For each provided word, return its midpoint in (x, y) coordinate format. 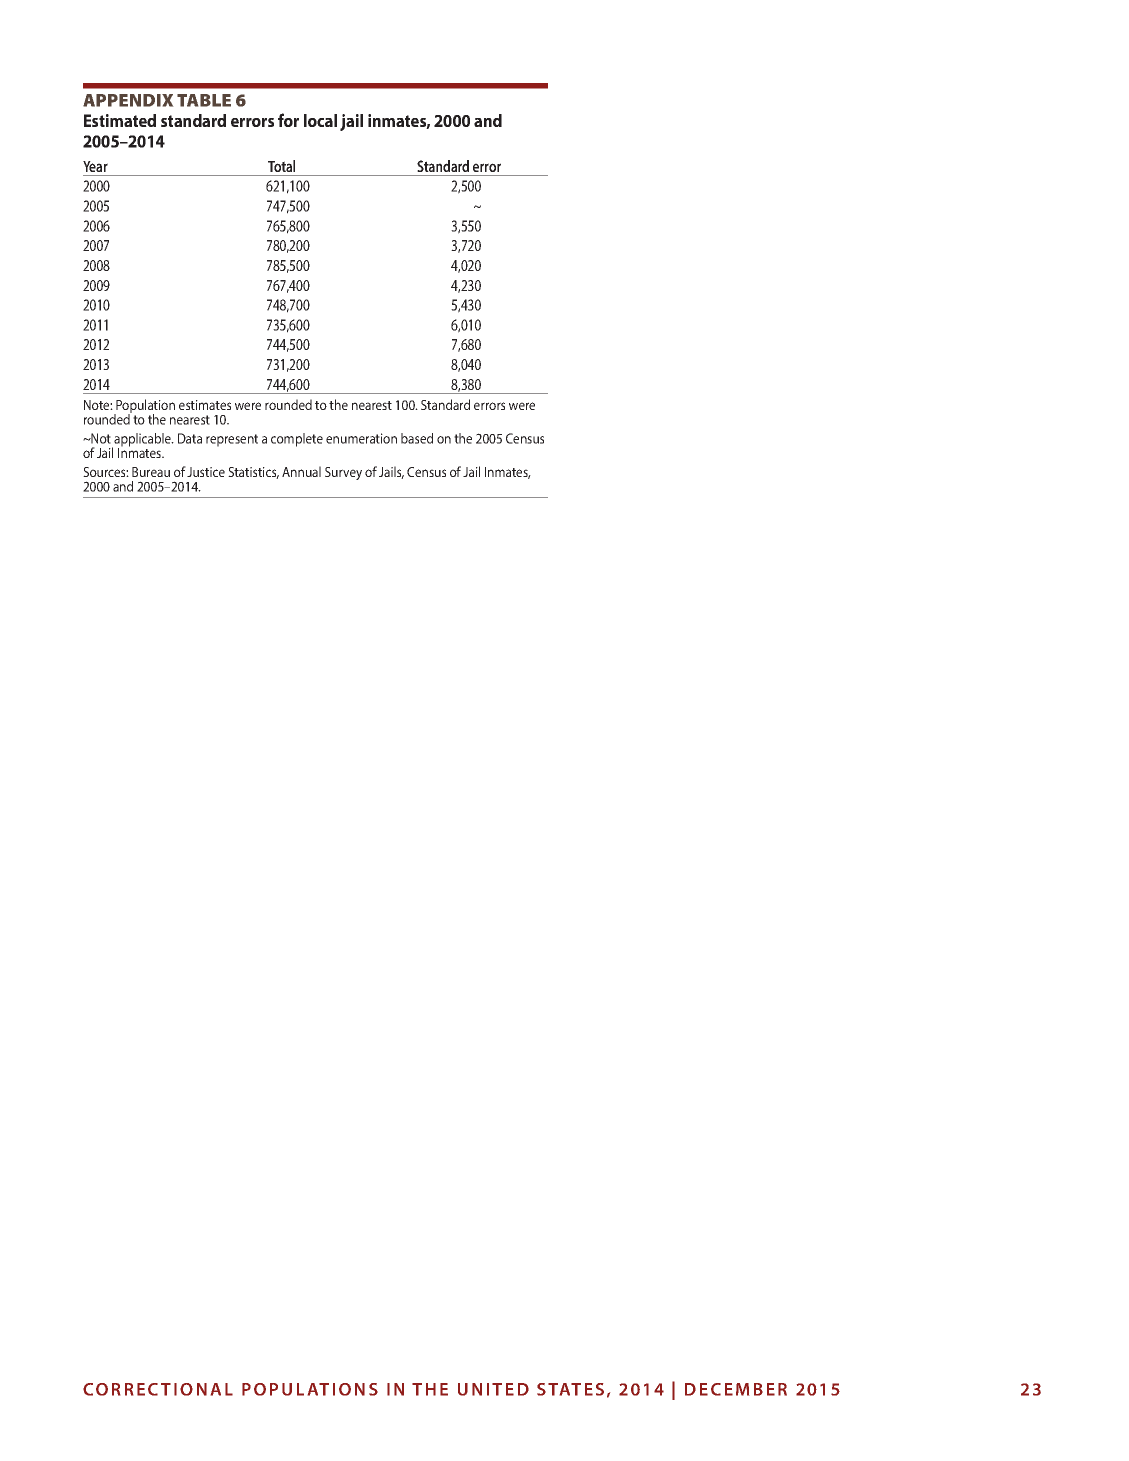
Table (204, 100)
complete (297, 440)
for (288, 120)
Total (281, 166)
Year (95, 166)
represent (232, 440)
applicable (143, 441)
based (417, 438)
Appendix (128, 100)
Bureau (151, 472)
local (320, 120)
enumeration (361, 438)
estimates (205, 405)
